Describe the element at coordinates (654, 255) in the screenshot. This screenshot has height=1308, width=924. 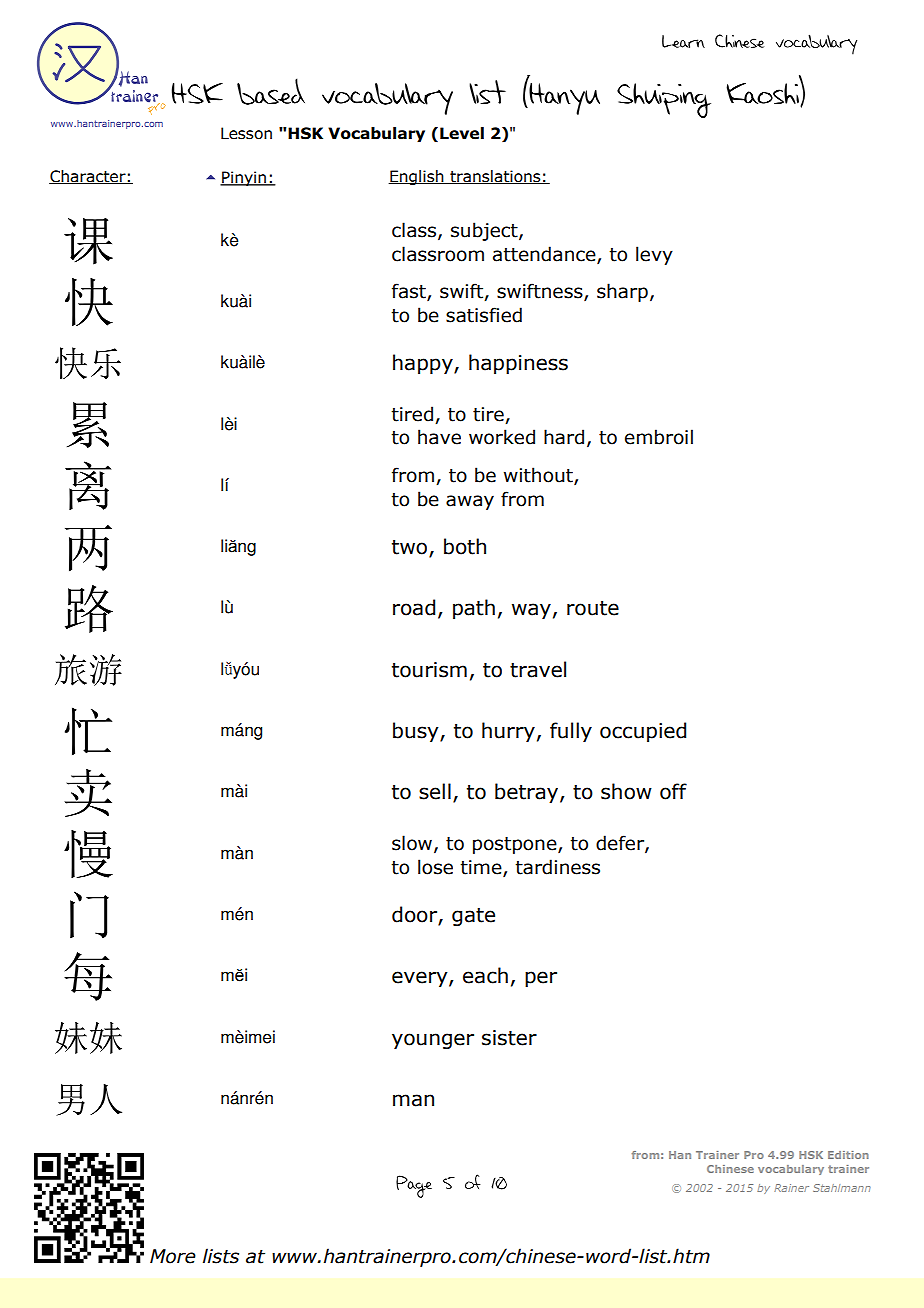
I see `levy` at that location.
